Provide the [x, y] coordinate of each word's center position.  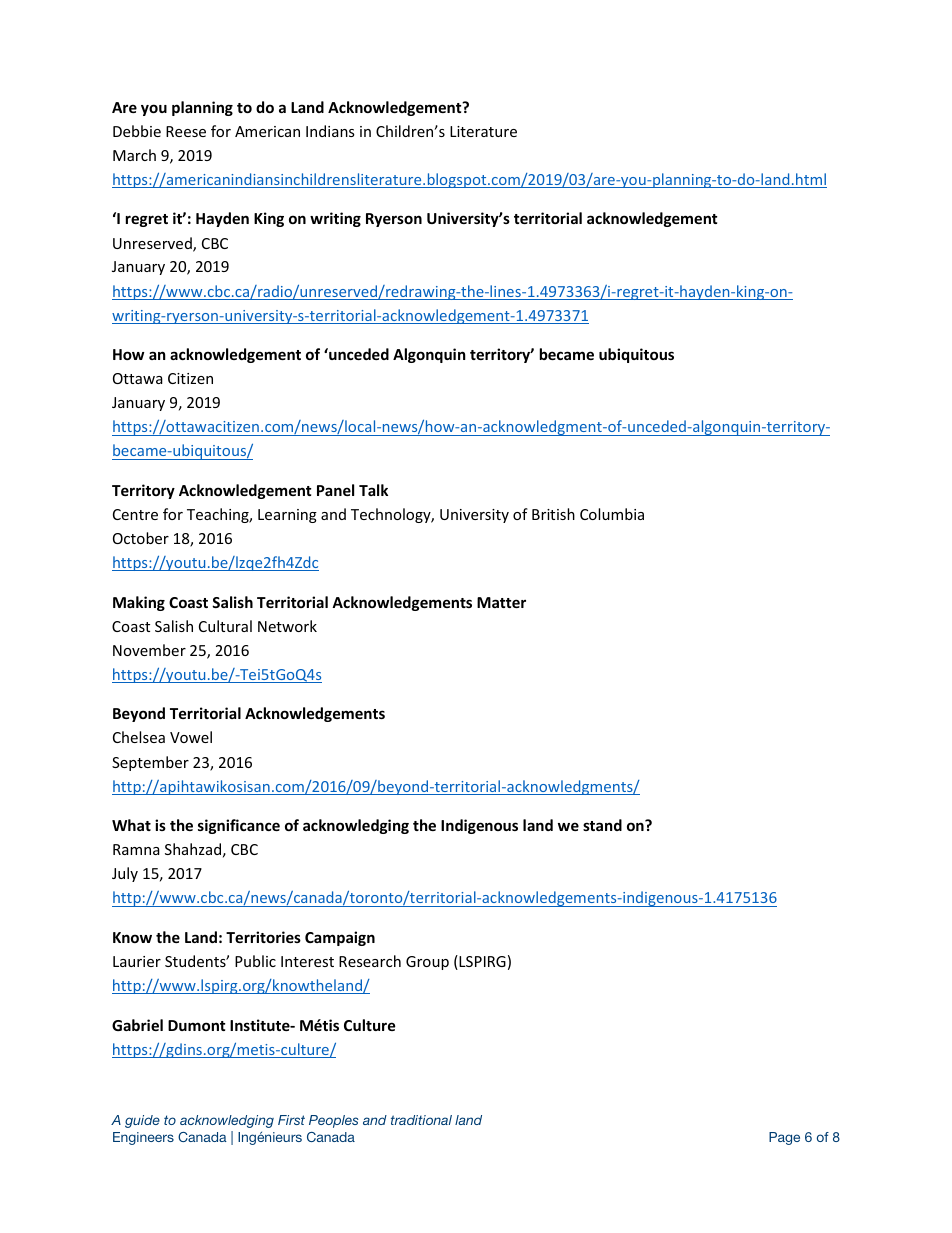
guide [142, 1121]
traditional [421, 1120]
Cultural [225, 626]
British [553, 514]
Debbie [137, 131]
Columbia [612, 514]
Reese [186, 131]
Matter [501, 602]
